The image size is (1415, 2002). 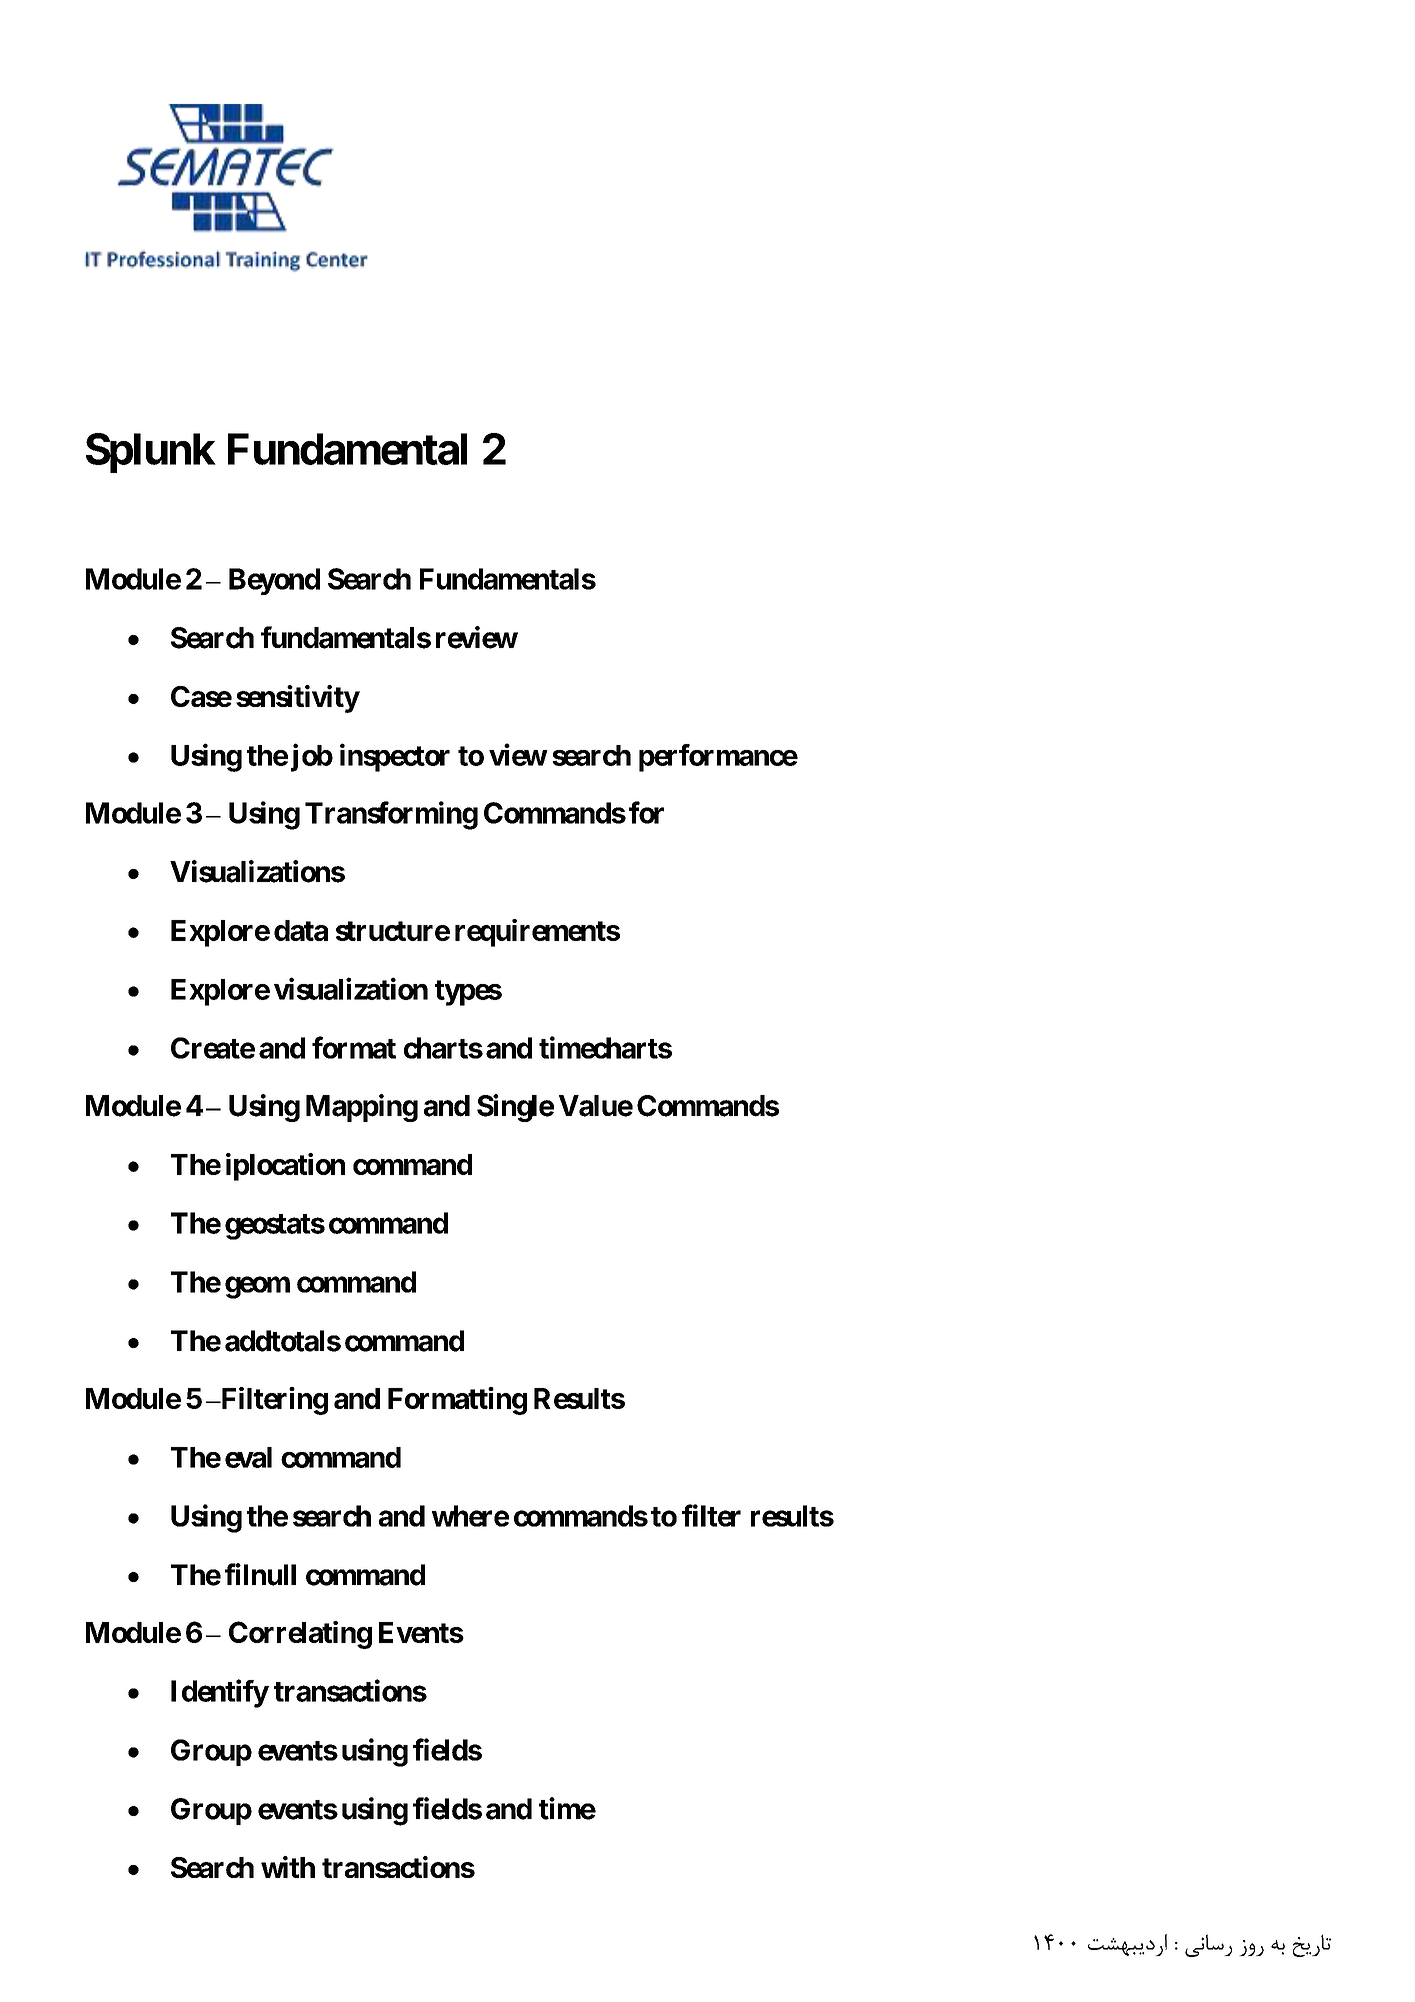 What do you see at coordinates (151, 453) in the image?
I see `Splunk` at bounding box center [151, 453].
